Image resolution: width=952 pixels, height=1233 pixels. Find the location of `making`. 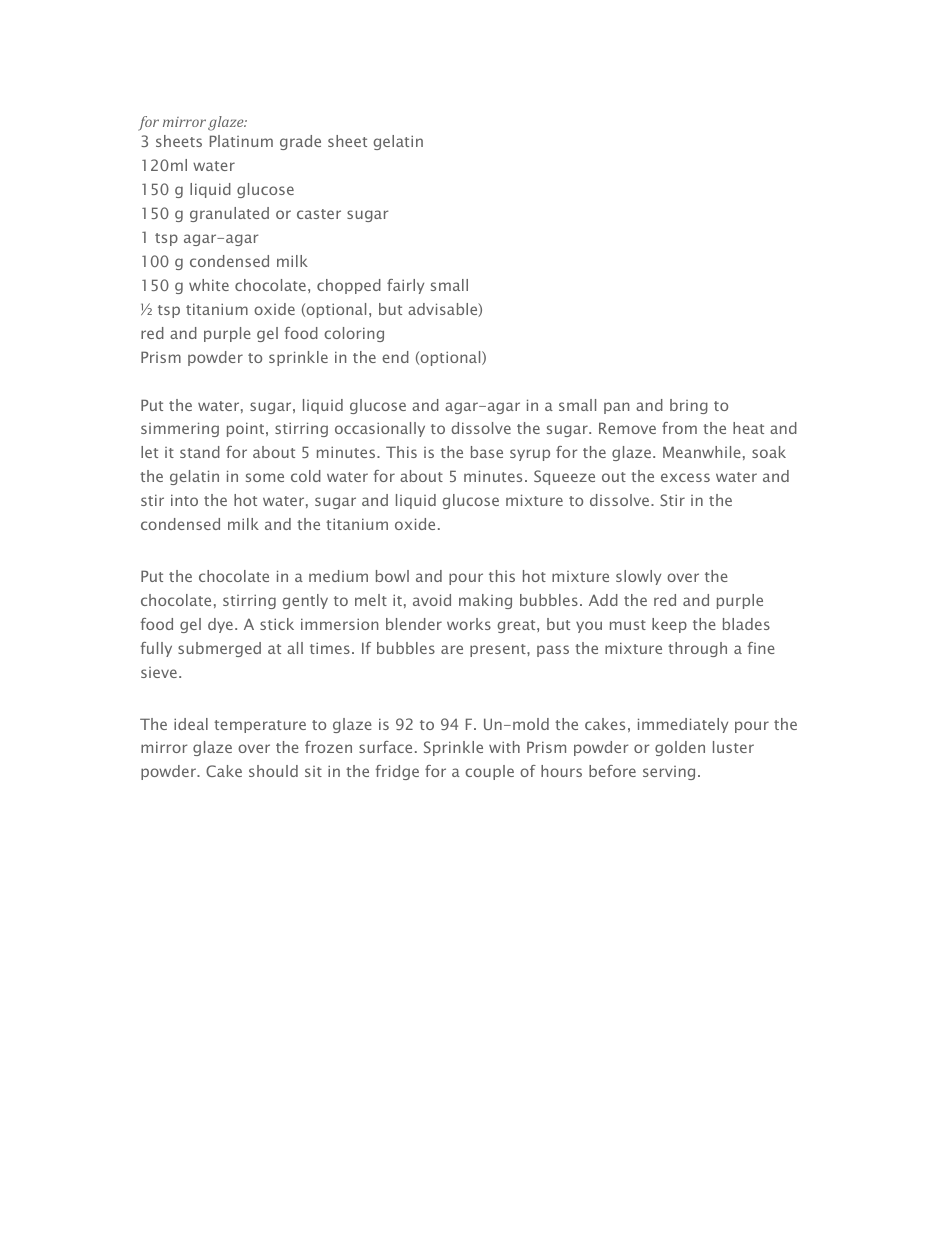

making is located at coordinates (485, 601).
